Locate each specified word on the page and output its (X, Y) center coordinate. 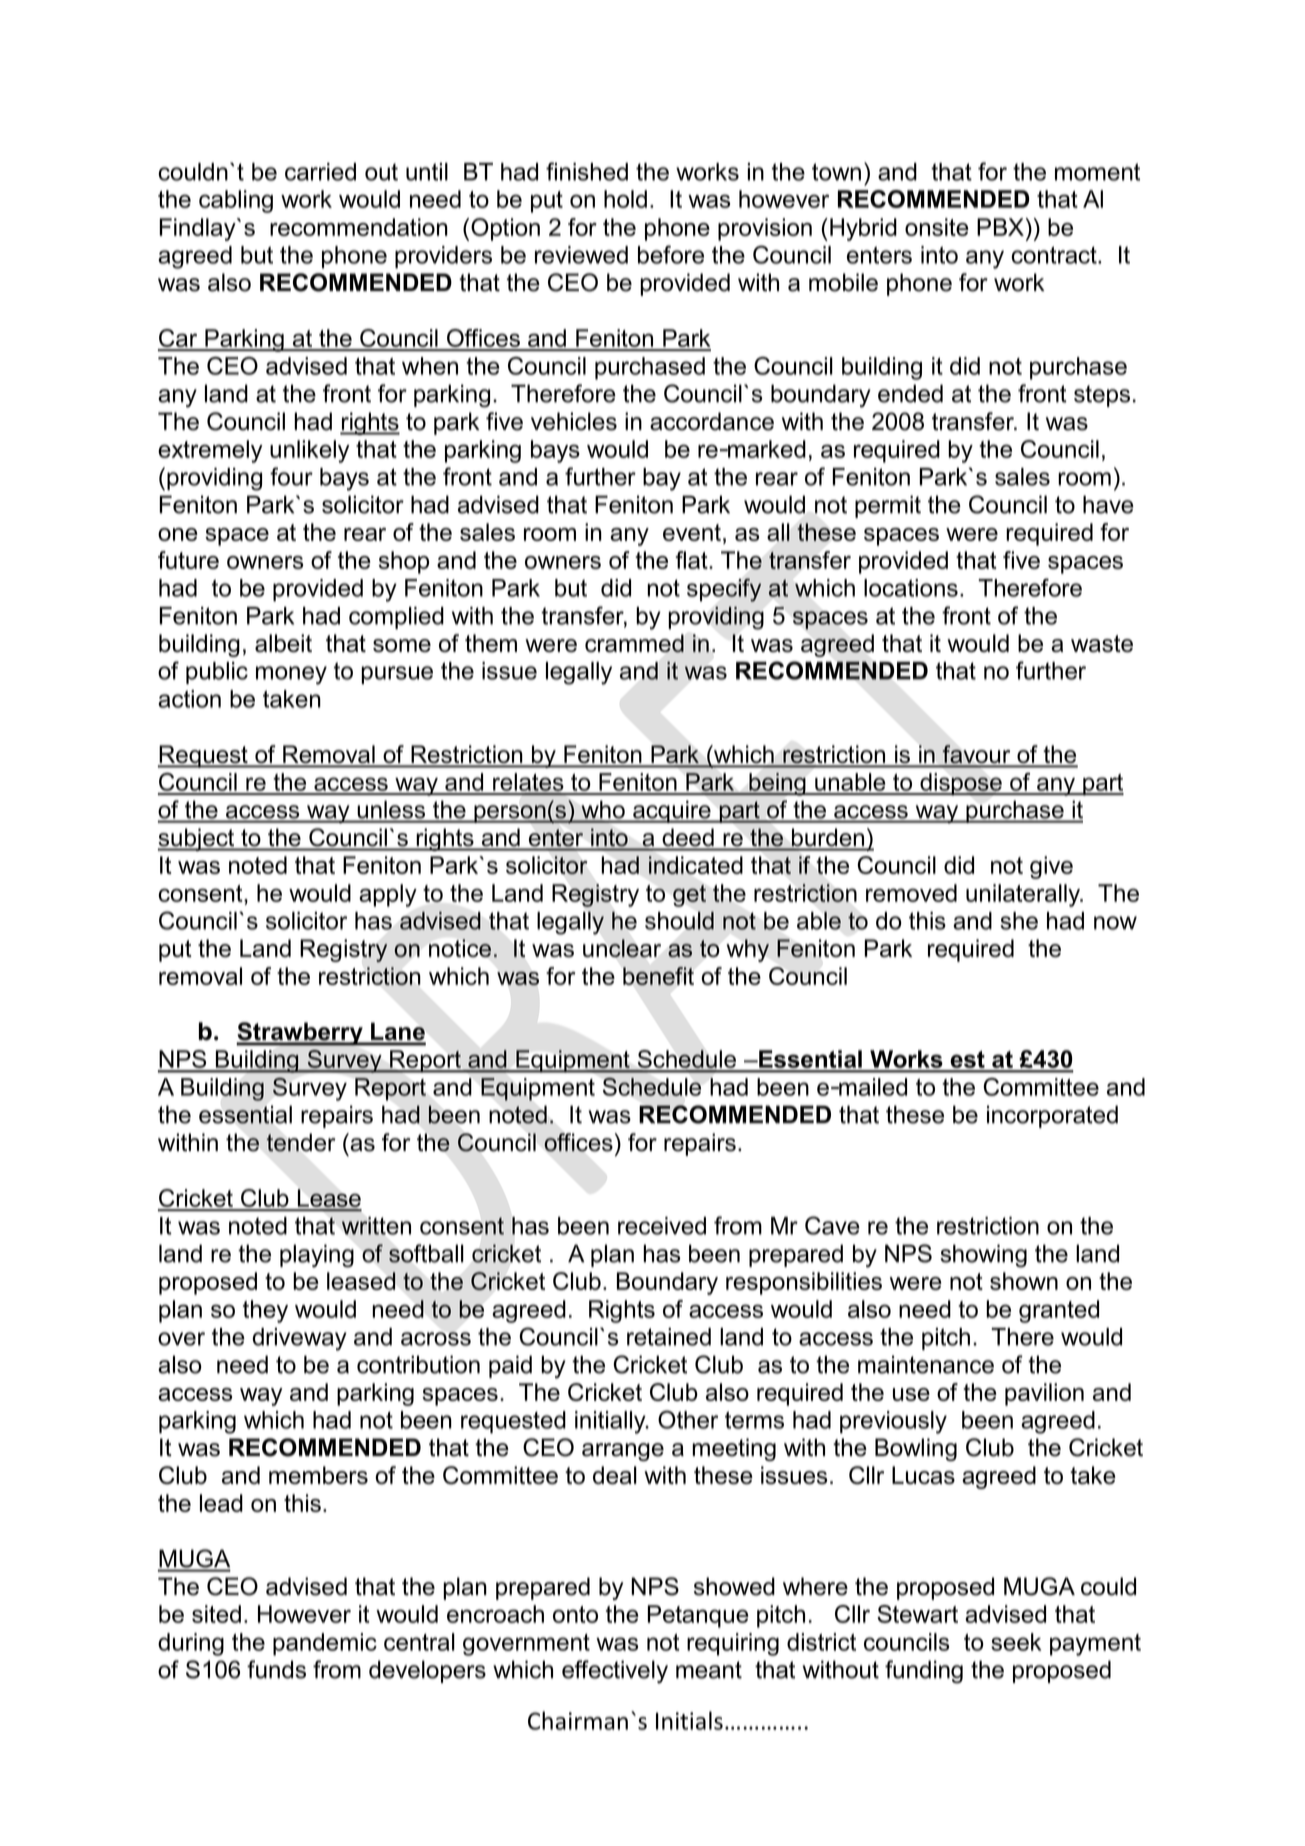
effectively (615, 1672)
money (291, 675)
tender (301, 1142)
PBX (1000, 227)
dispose (961, 784)
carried (320, 172)
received (662, 1226)
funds (276, 1669)
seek (1016, 1642)
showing (983, 1256)
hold (625, 199)
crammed (634, 643)
